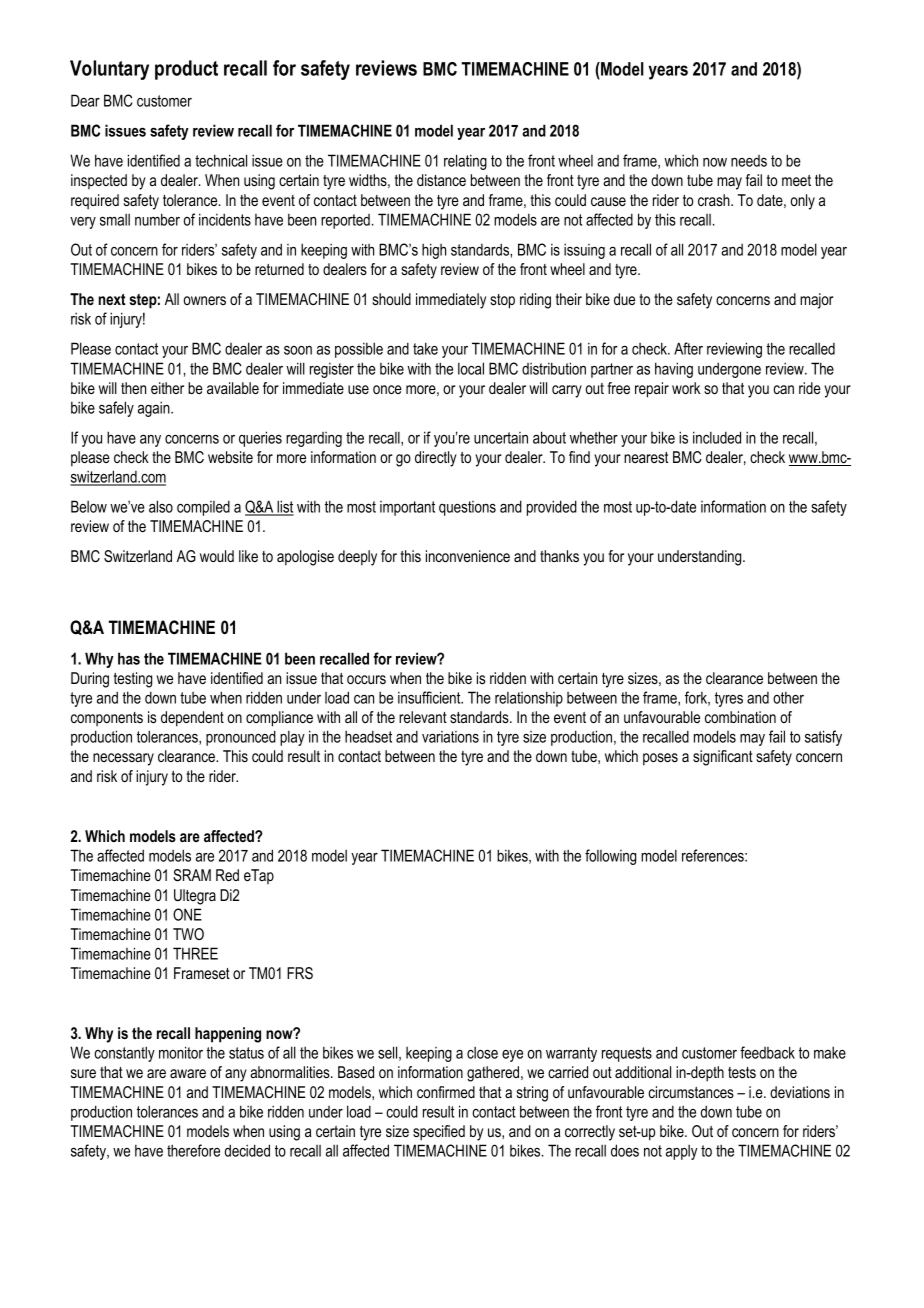  What do you see at coordinates (465, 162) in the document?
I see `relating` at bounding box center [465, 162].
